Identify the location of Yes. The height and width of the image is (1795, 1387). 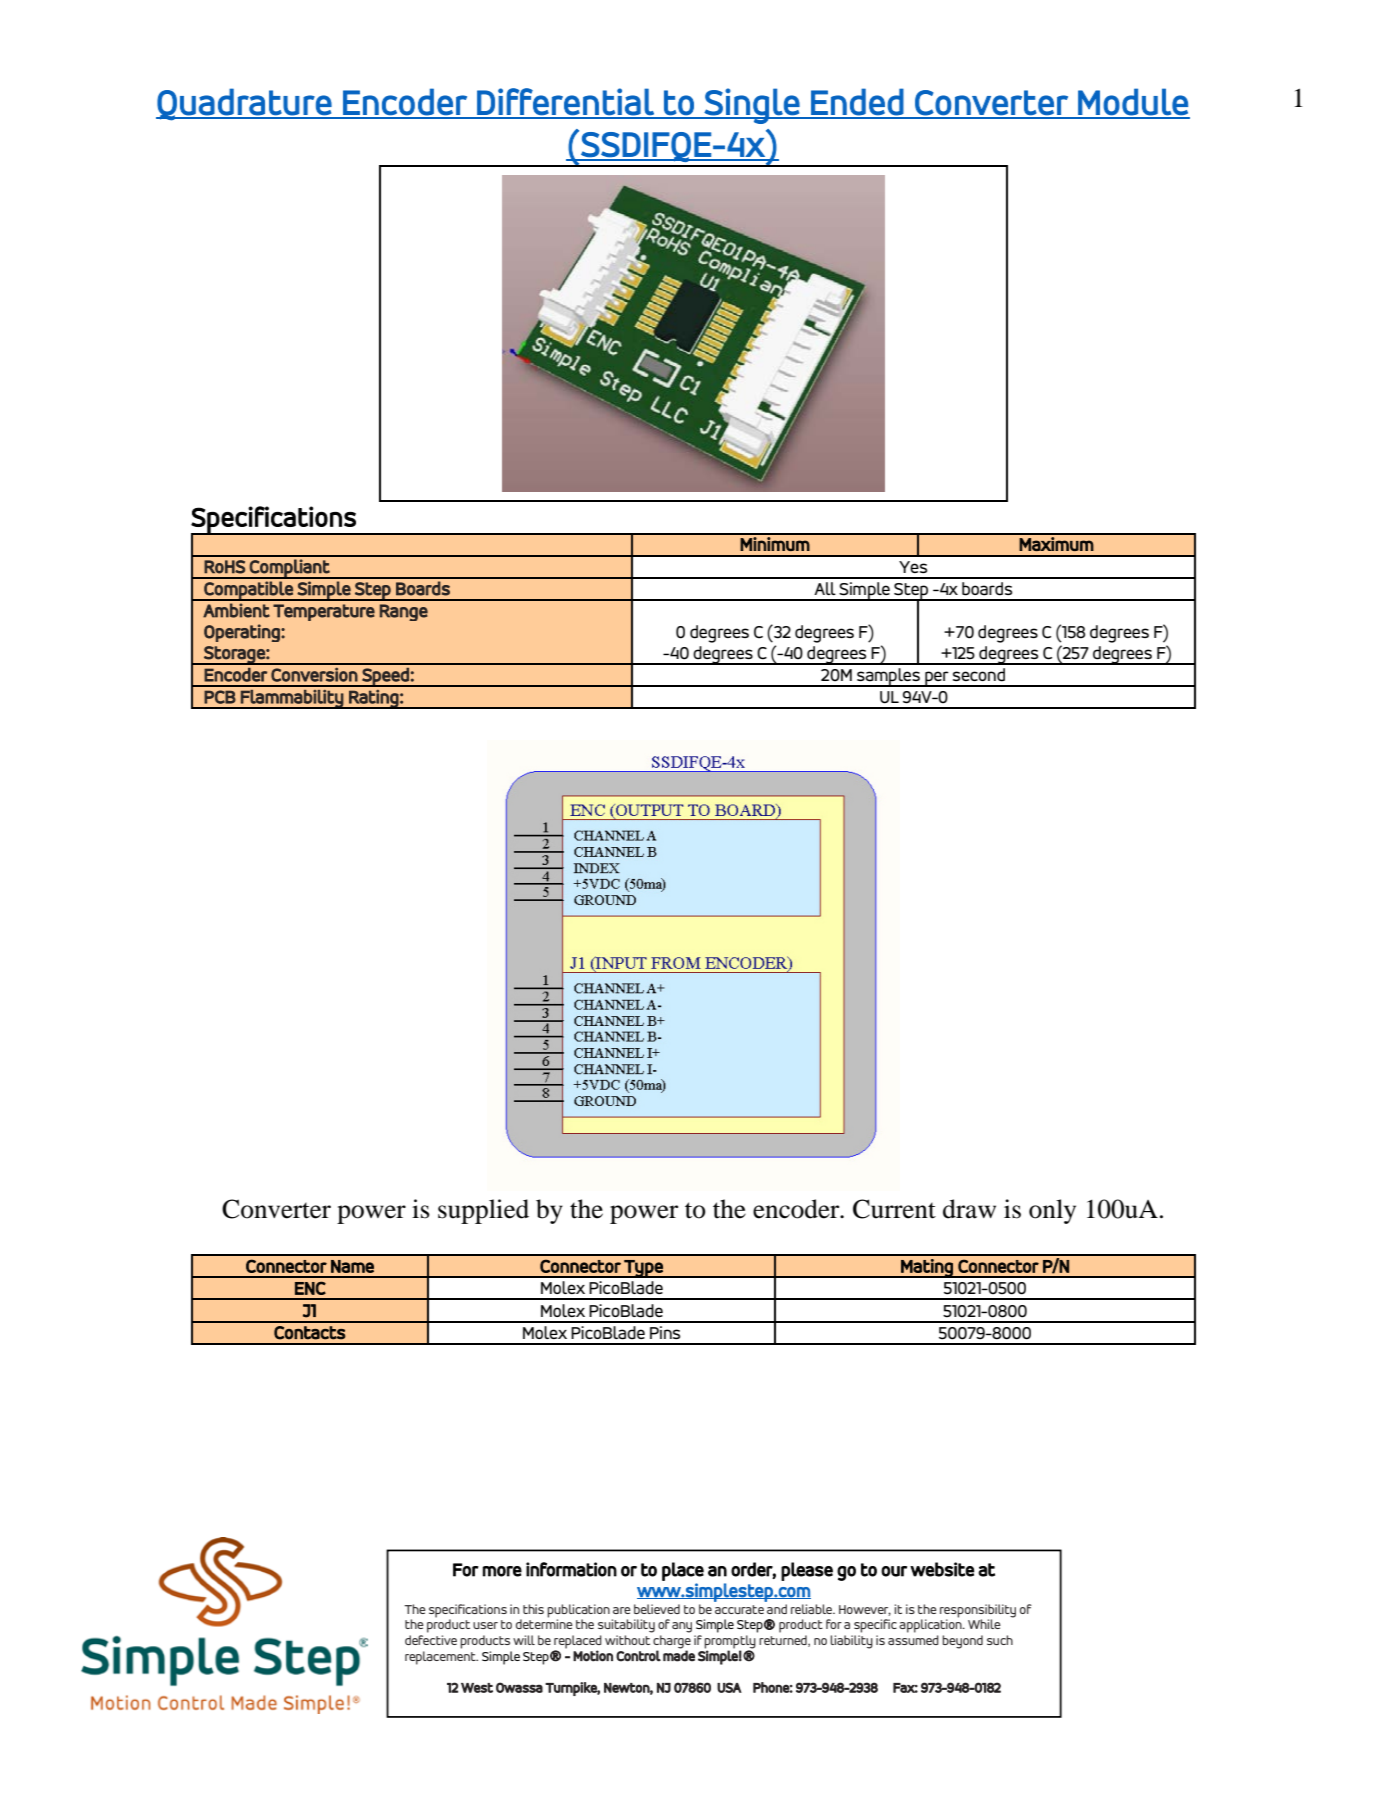
(913, 567).
